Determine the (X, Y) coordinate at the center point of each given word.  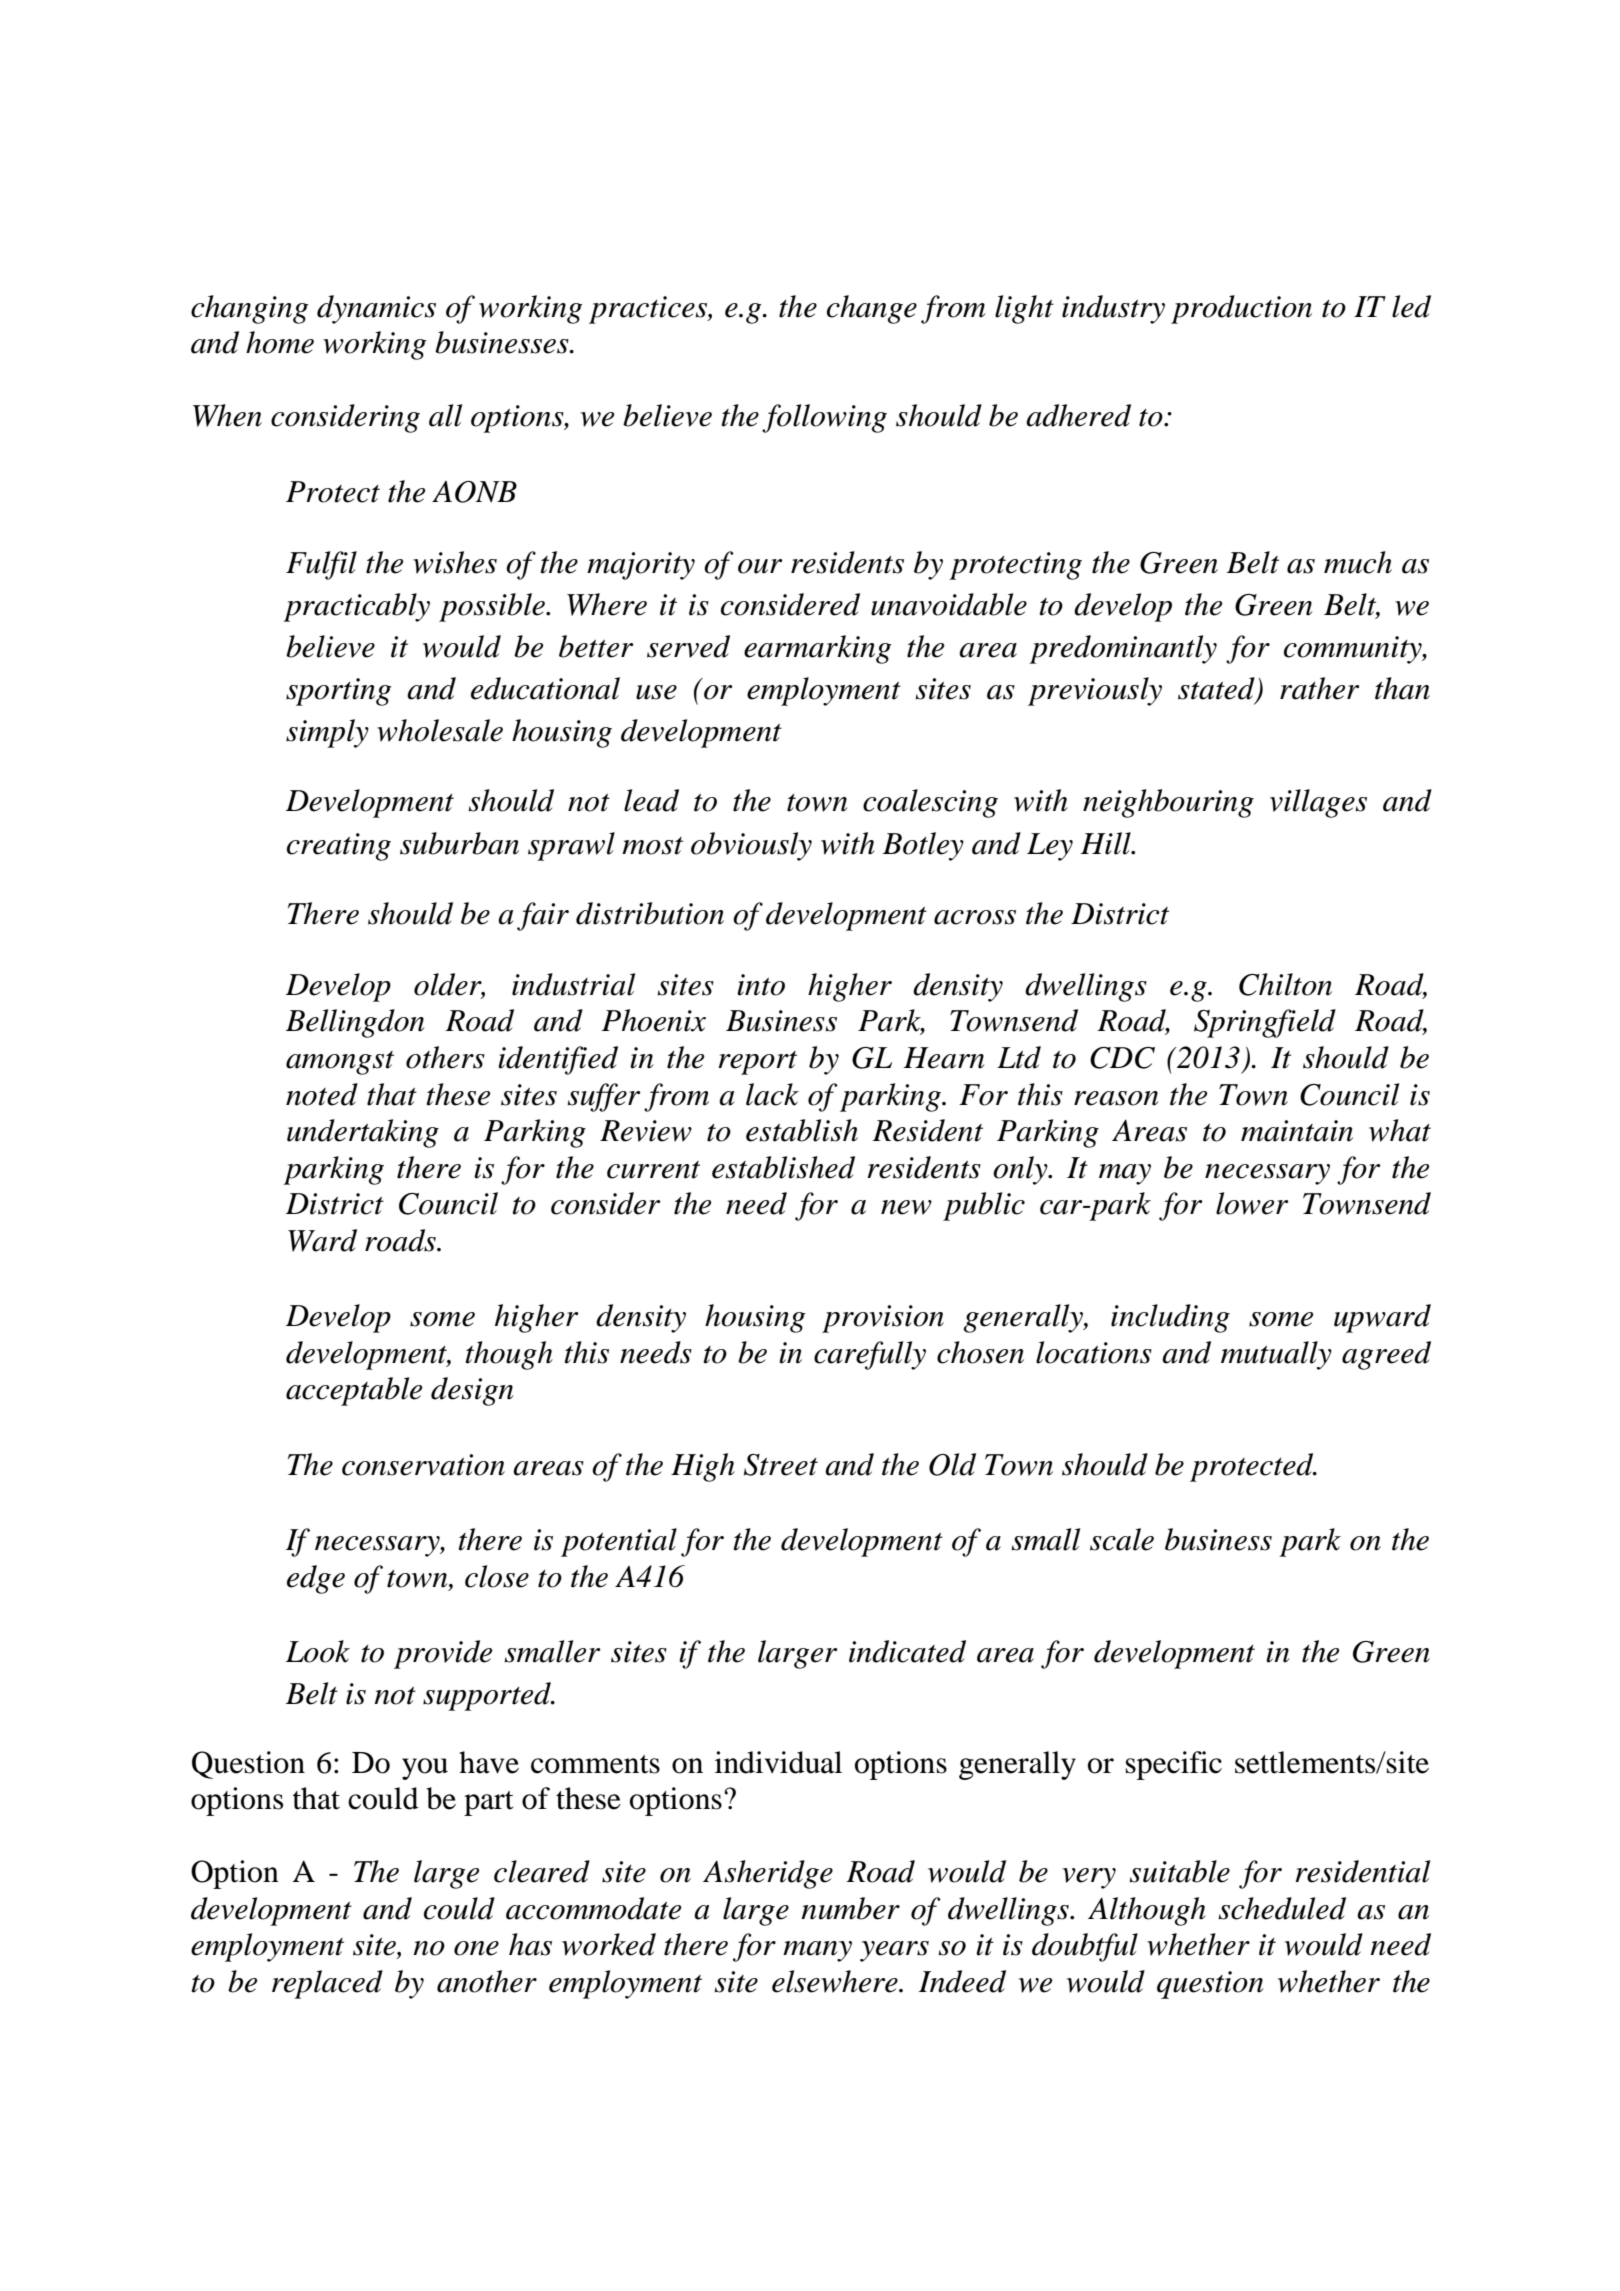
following (824, 418)
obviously (751, 846)
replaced (327, 1984)
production (1241, 309)
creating (339, 847)
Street (781, 1465)
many (817, 1951)
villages (1318, 803)
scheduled (1282, 1908)
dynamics (376, 309)
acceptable (354, 1391)
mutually (1276, 1355)
